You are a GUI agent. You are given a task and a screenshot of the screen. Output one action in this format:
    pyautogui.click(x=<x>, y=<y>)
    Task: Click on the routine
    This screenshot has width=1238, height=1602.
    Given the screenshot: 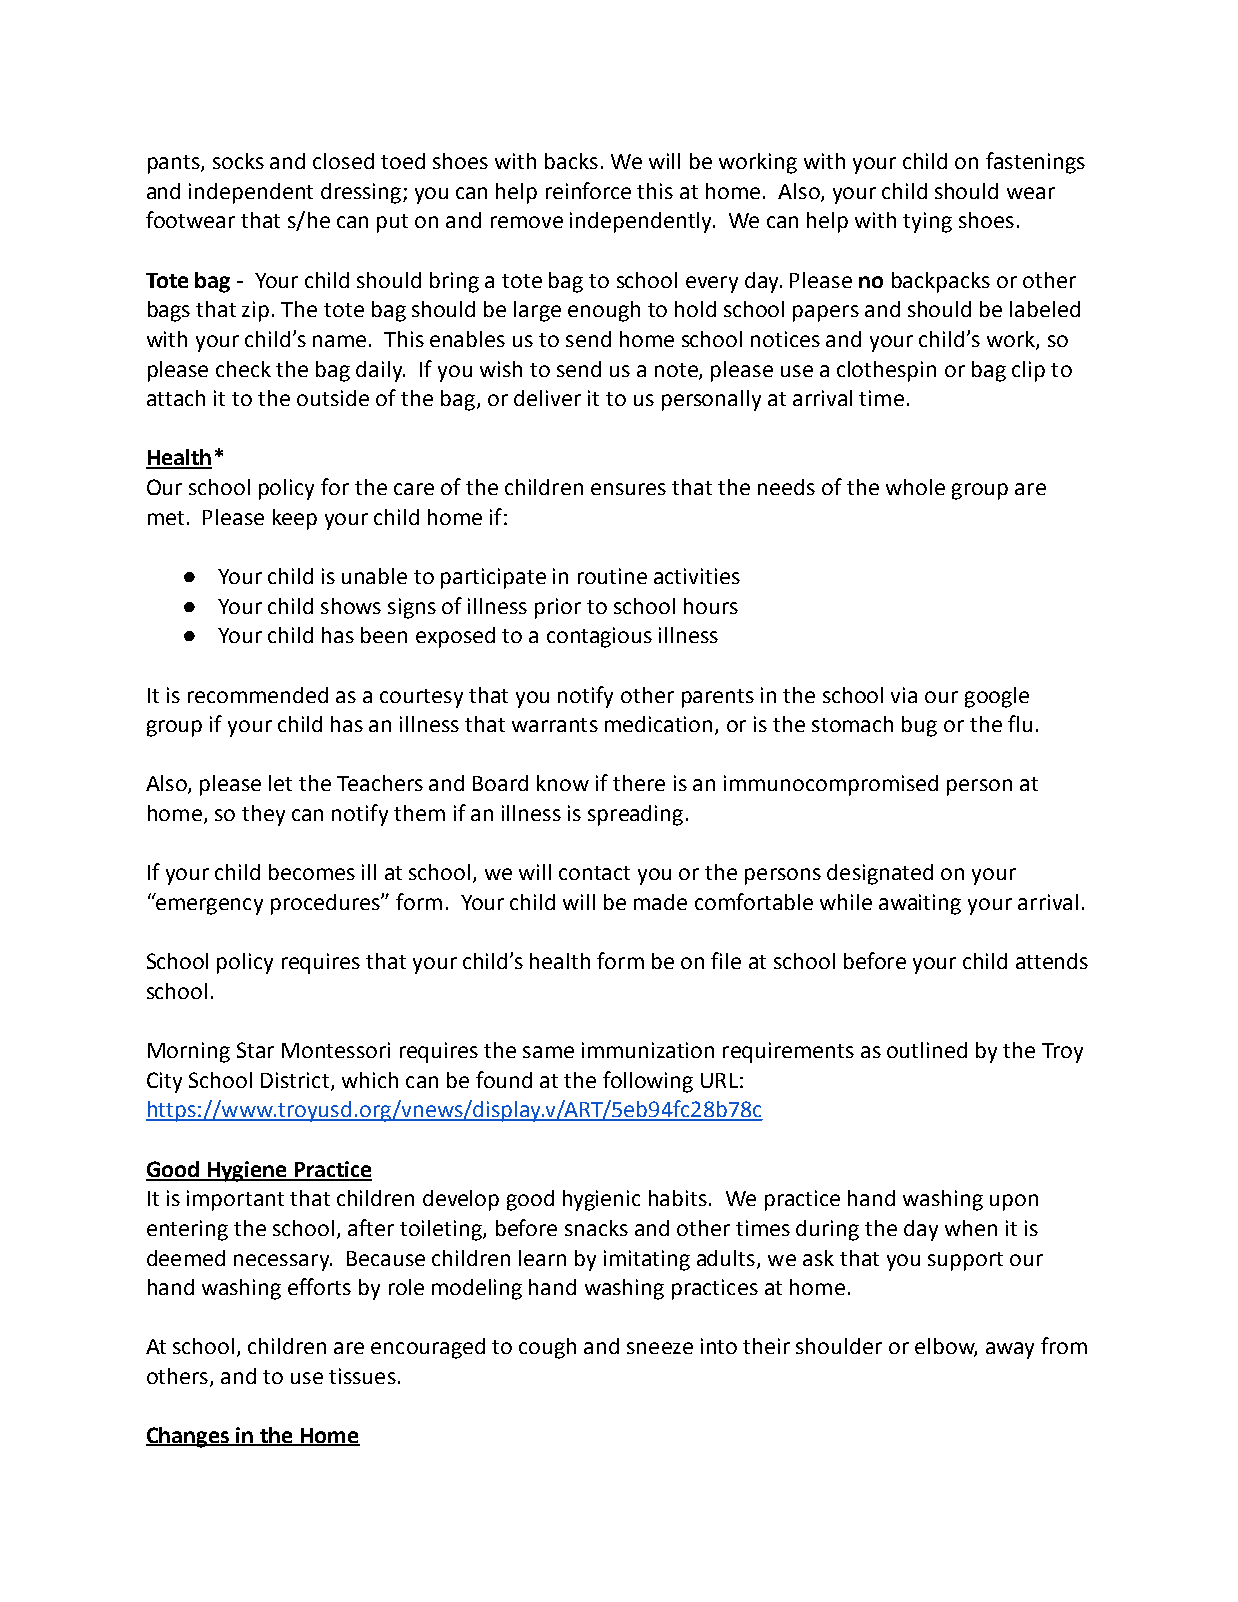 What is the action you would take?
    pyautogui.click(x=612, y=576)
